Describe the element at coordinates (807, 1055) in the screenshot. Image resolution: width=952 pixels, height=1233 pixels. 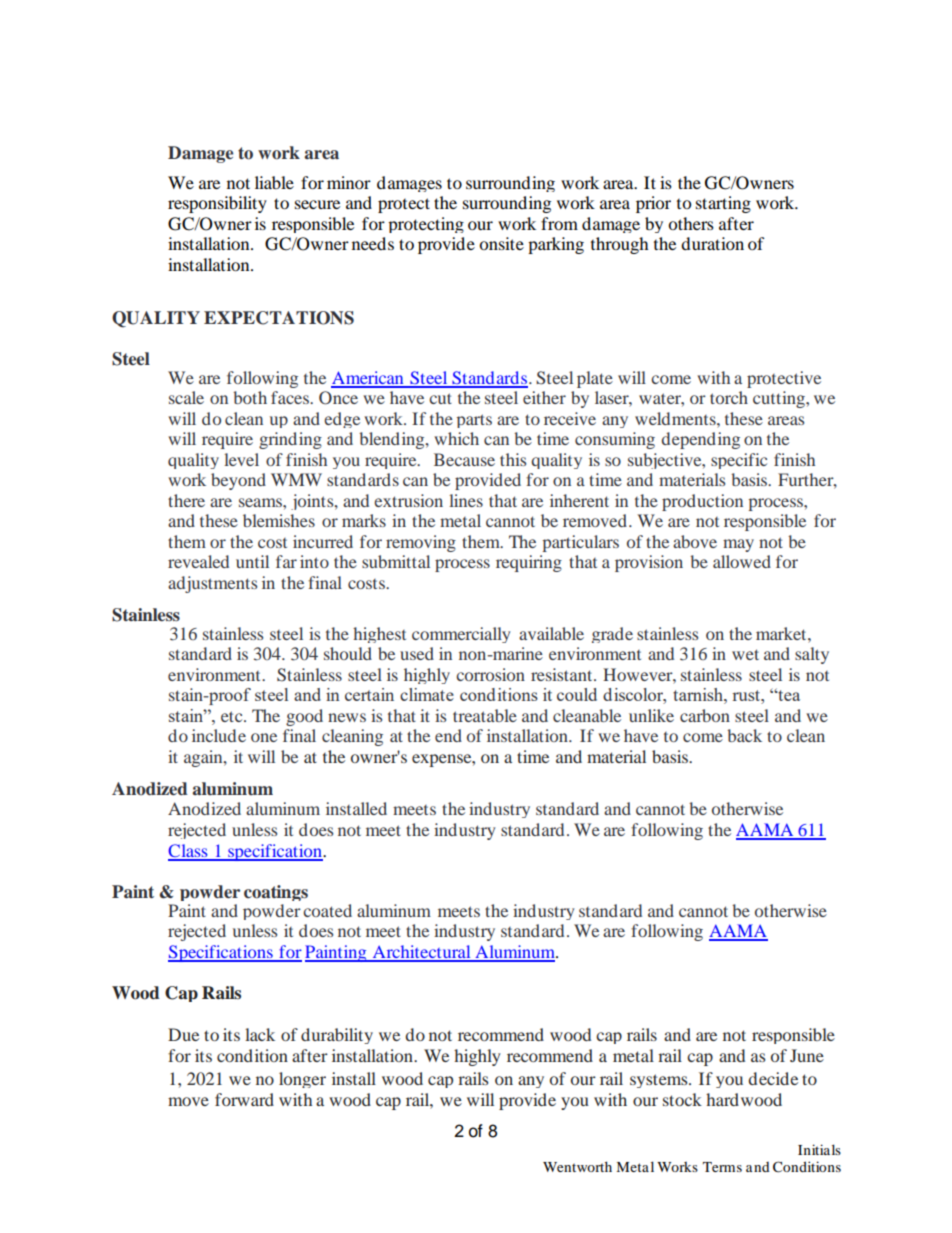
I see `June` at that location.
